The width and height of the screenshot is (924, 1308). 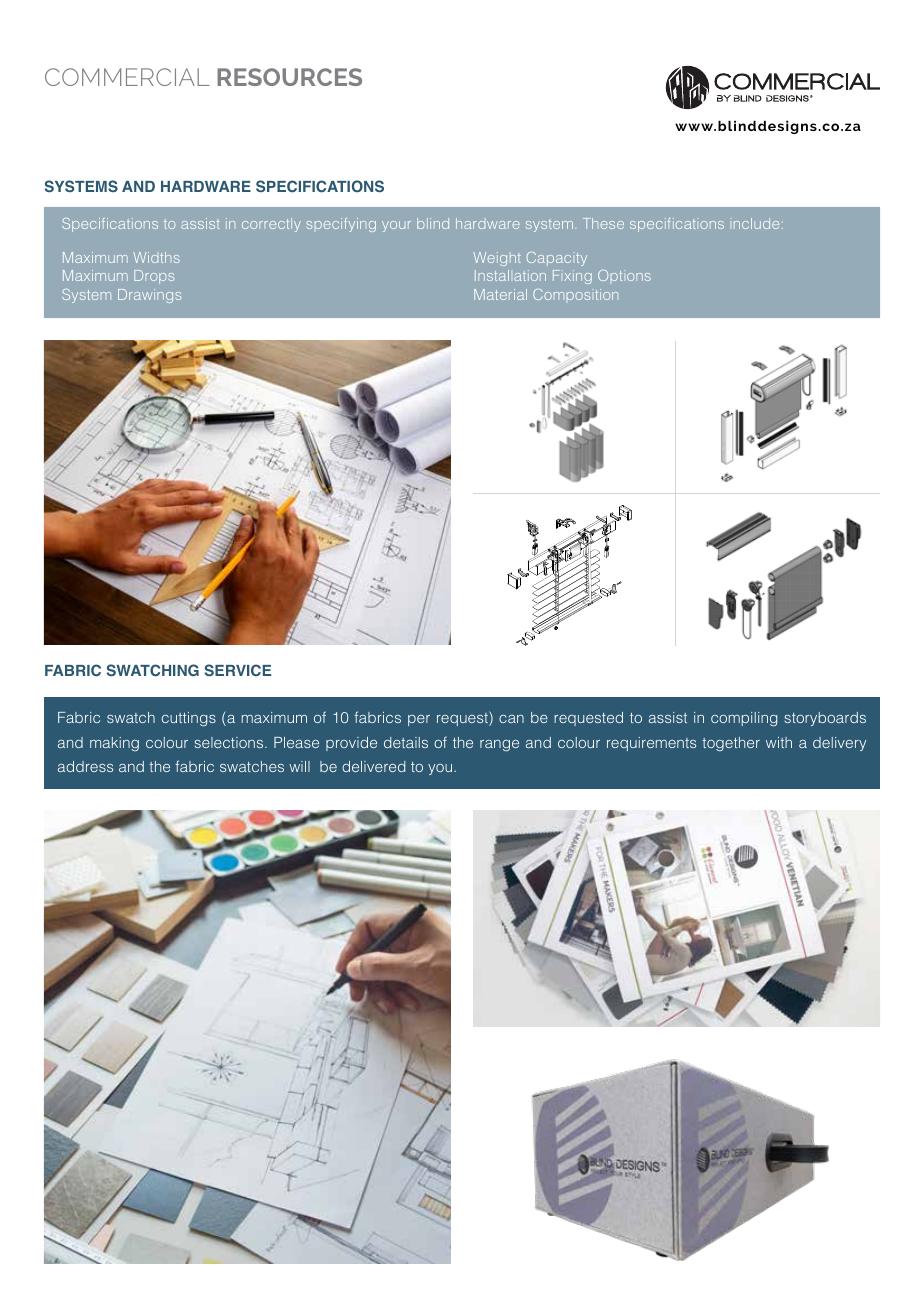 I want to click on include, so click(x=756, y=223).
